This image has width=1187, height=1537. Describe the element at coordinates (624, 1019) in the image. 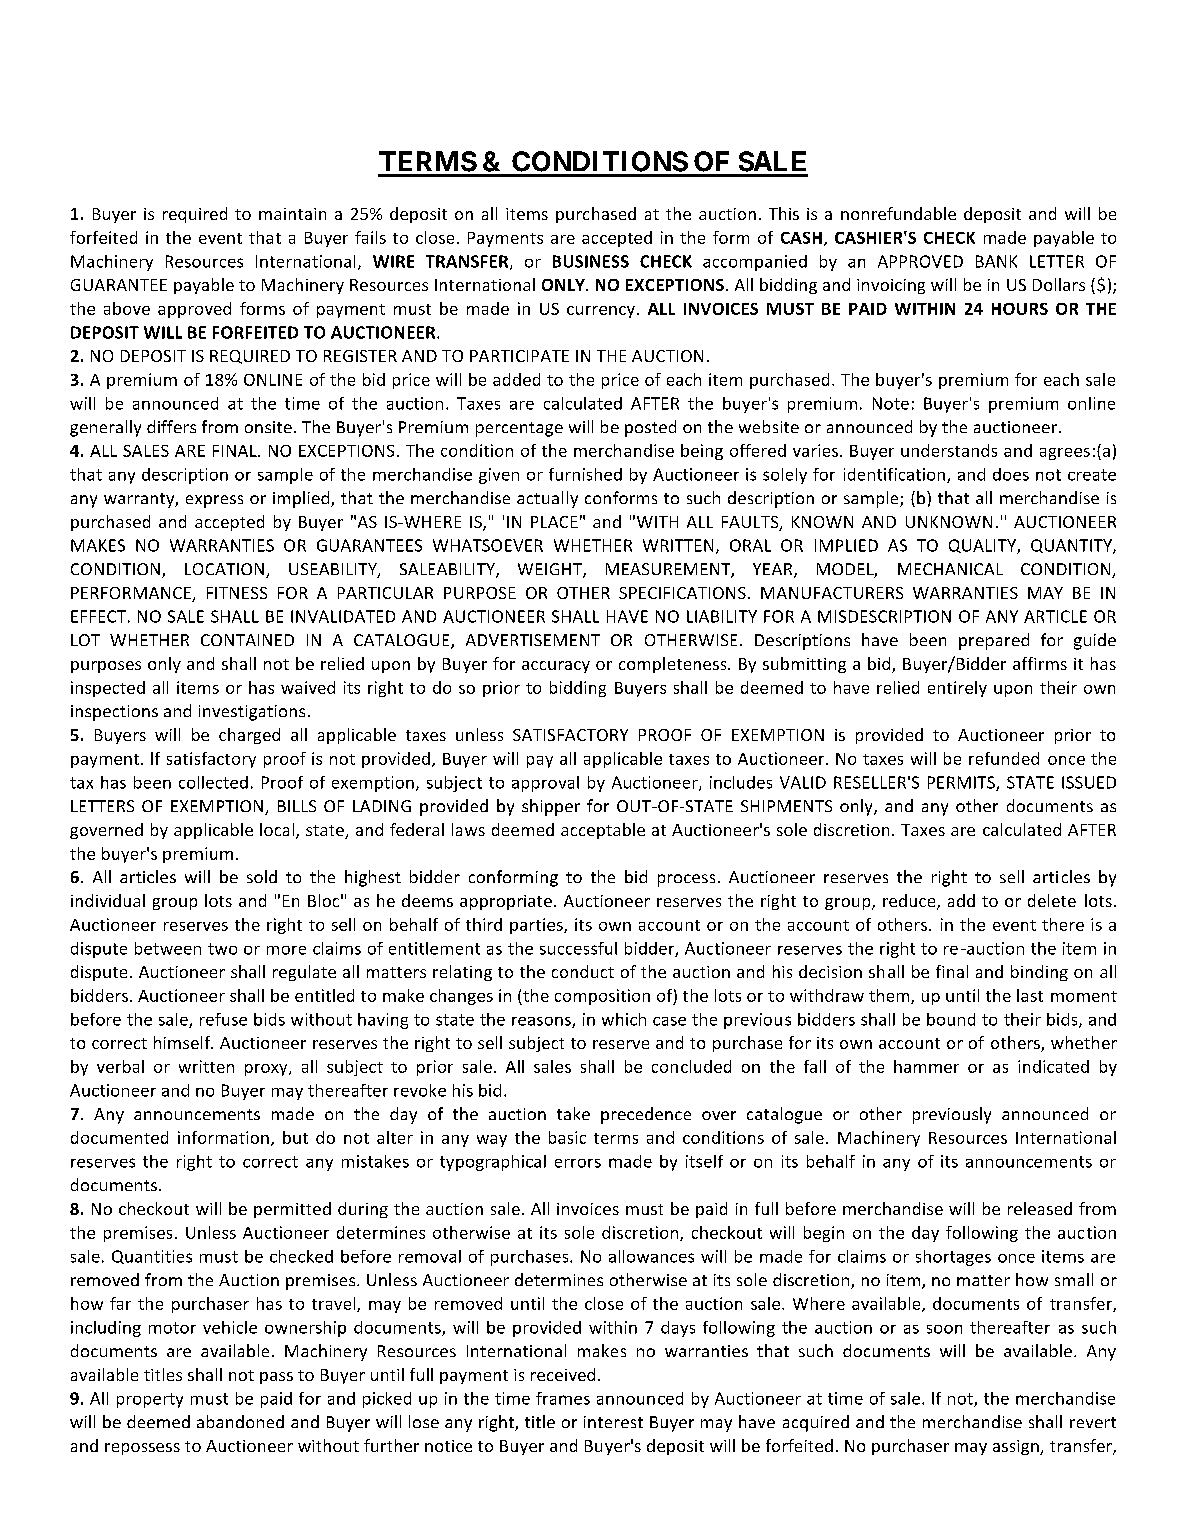

I see `which` at that location.
